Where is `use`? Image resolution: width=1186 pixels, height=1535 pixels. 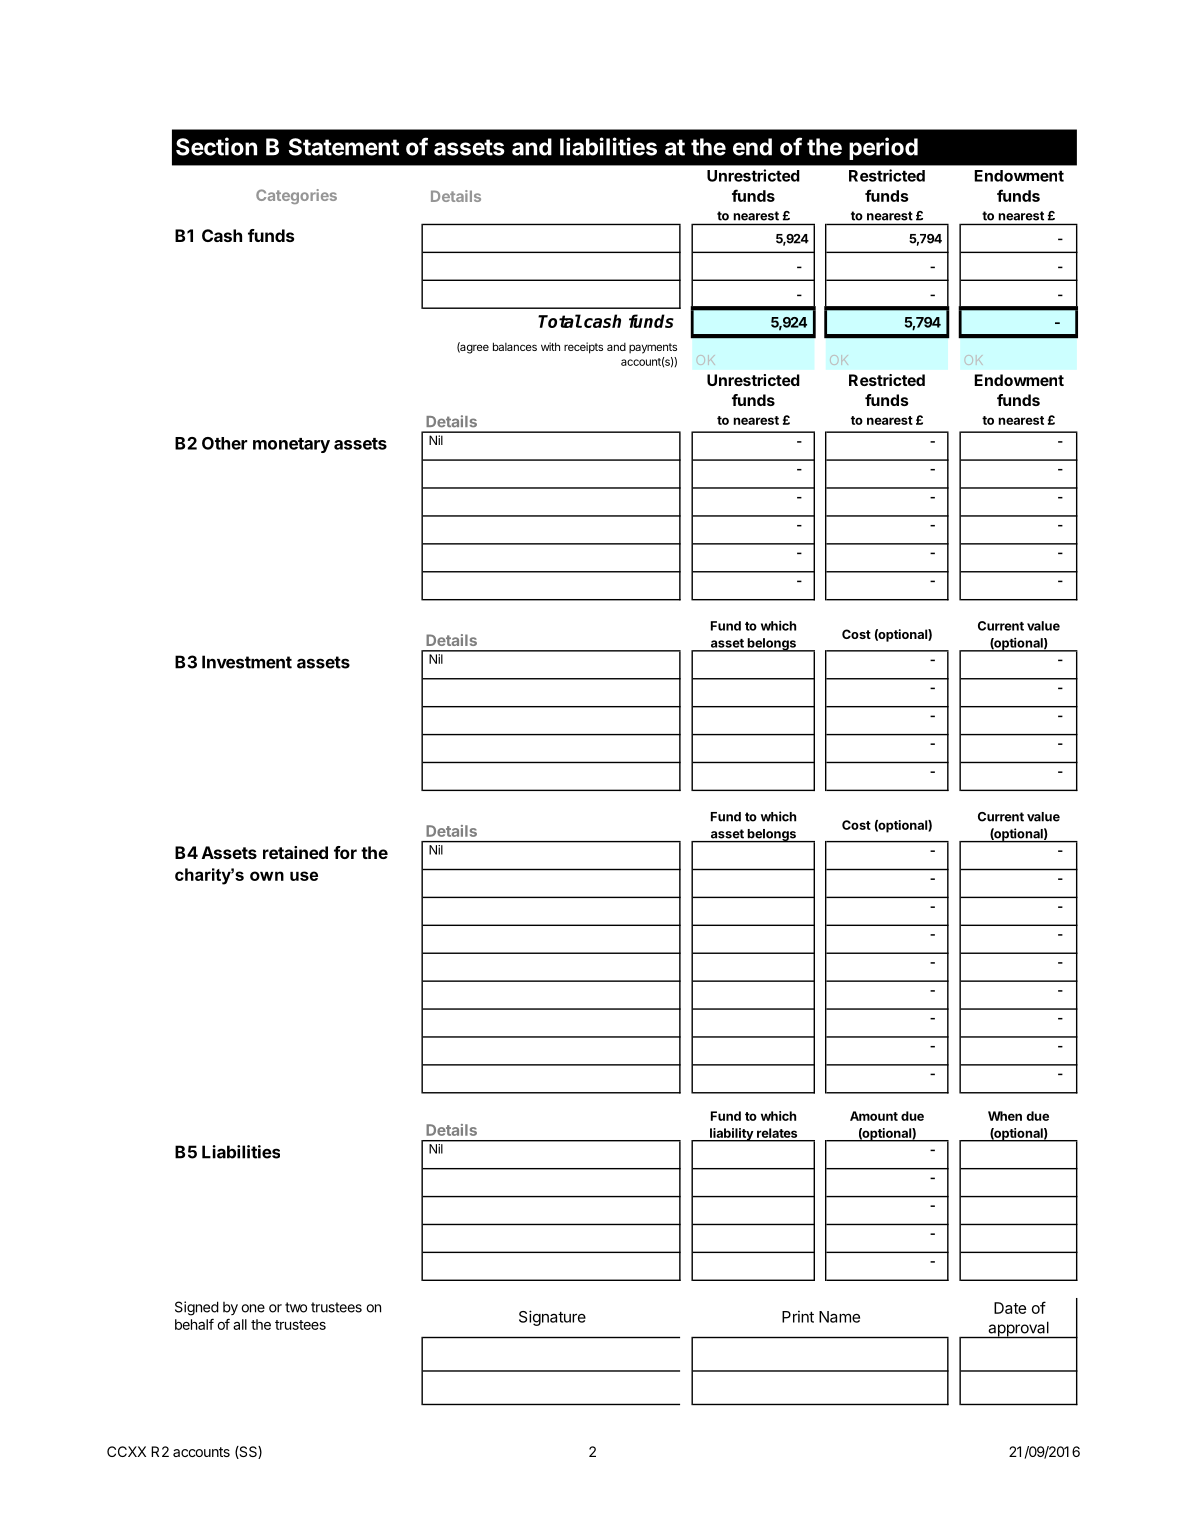 use is located at coordinates (304, 876).
